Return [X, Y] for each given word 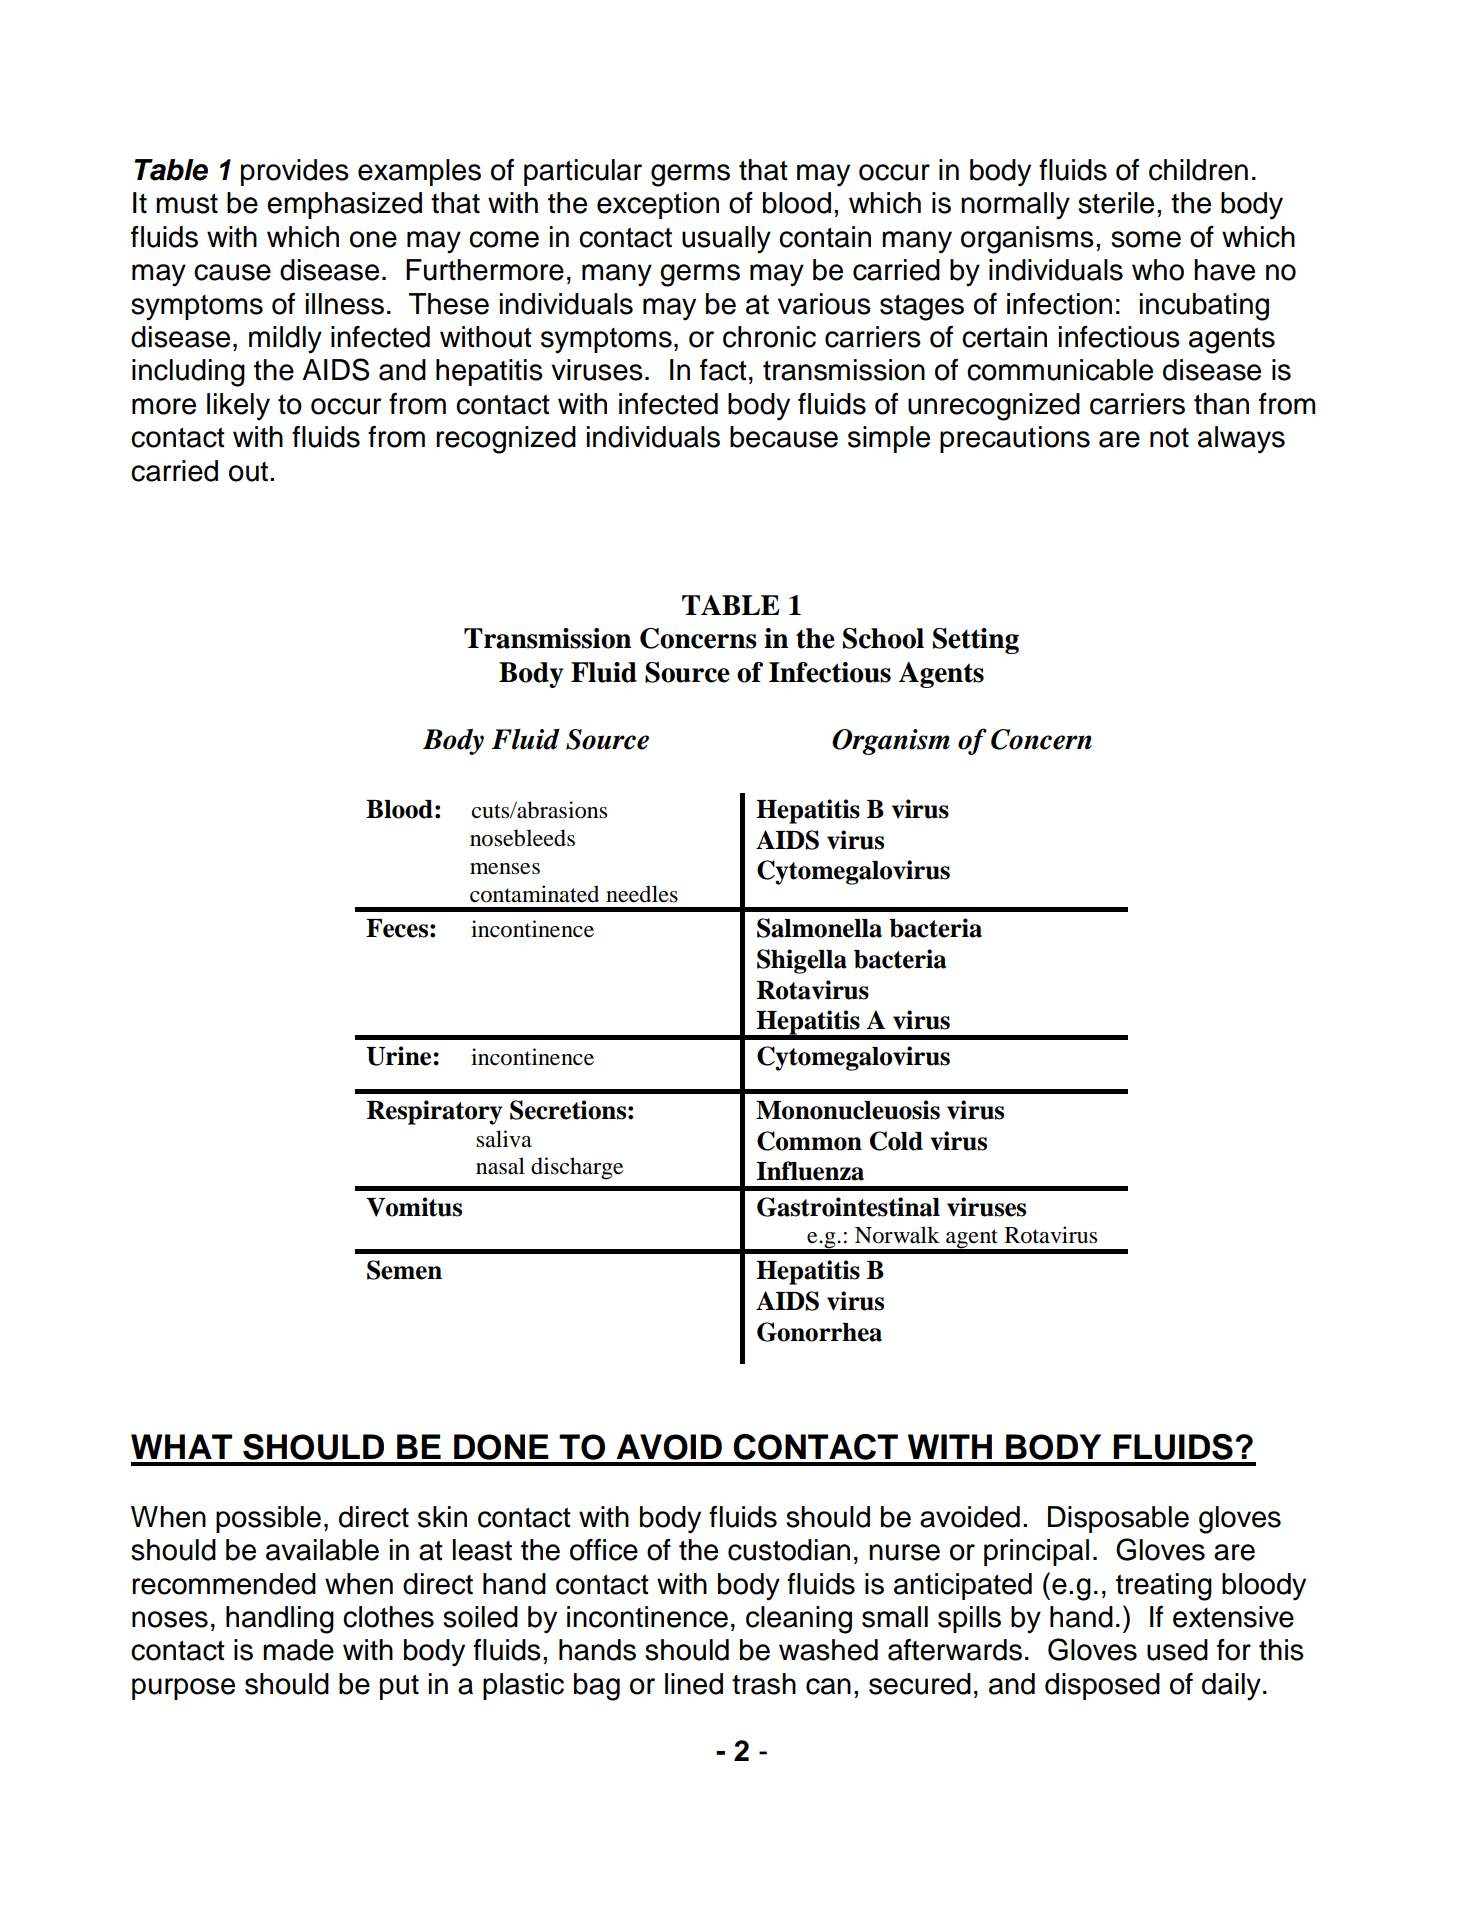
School [883, 638]
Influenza [810, 1171]
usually [726, 240]
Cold [896, 1141]
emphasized [344, 205]
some [1146, 239]
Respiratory [434, 1112]
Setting [976, 641]
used [1177, 1650]
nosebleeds [522, 838]
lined [694, 1684]
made [298, 1650]
